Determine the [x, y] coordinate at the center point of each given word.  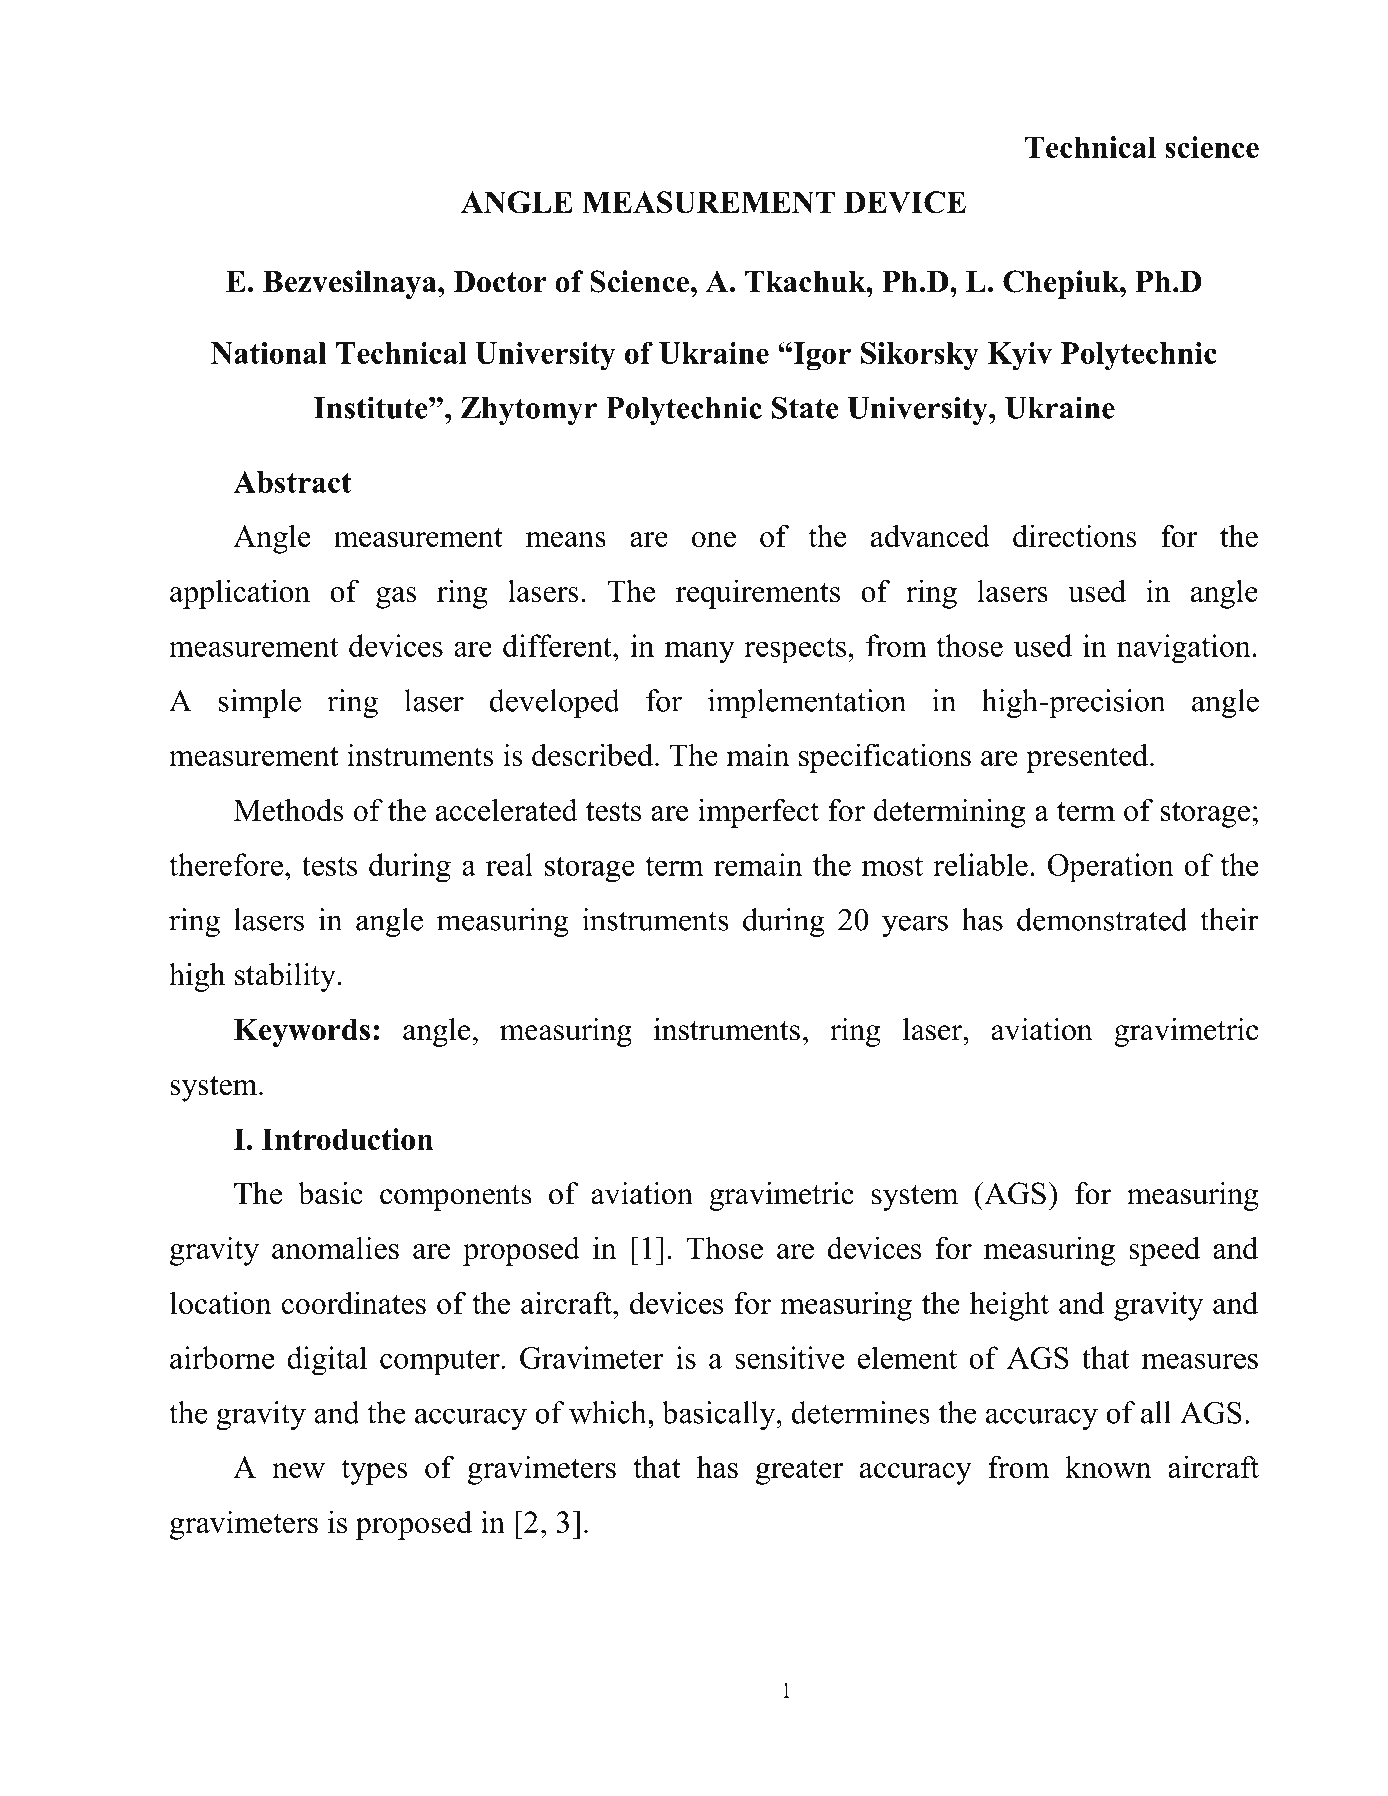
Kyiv [1020, 356]
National [269, 353]
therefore [226, 864]
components [456, 1198]
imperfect [758, 813]
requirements [758, 594]
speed [1164, 1251]
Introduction [347, 1139]
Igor [821, 356]
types [374, 1472]
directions [1075, 535]
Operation [1111, 868]
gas [396, 598]
